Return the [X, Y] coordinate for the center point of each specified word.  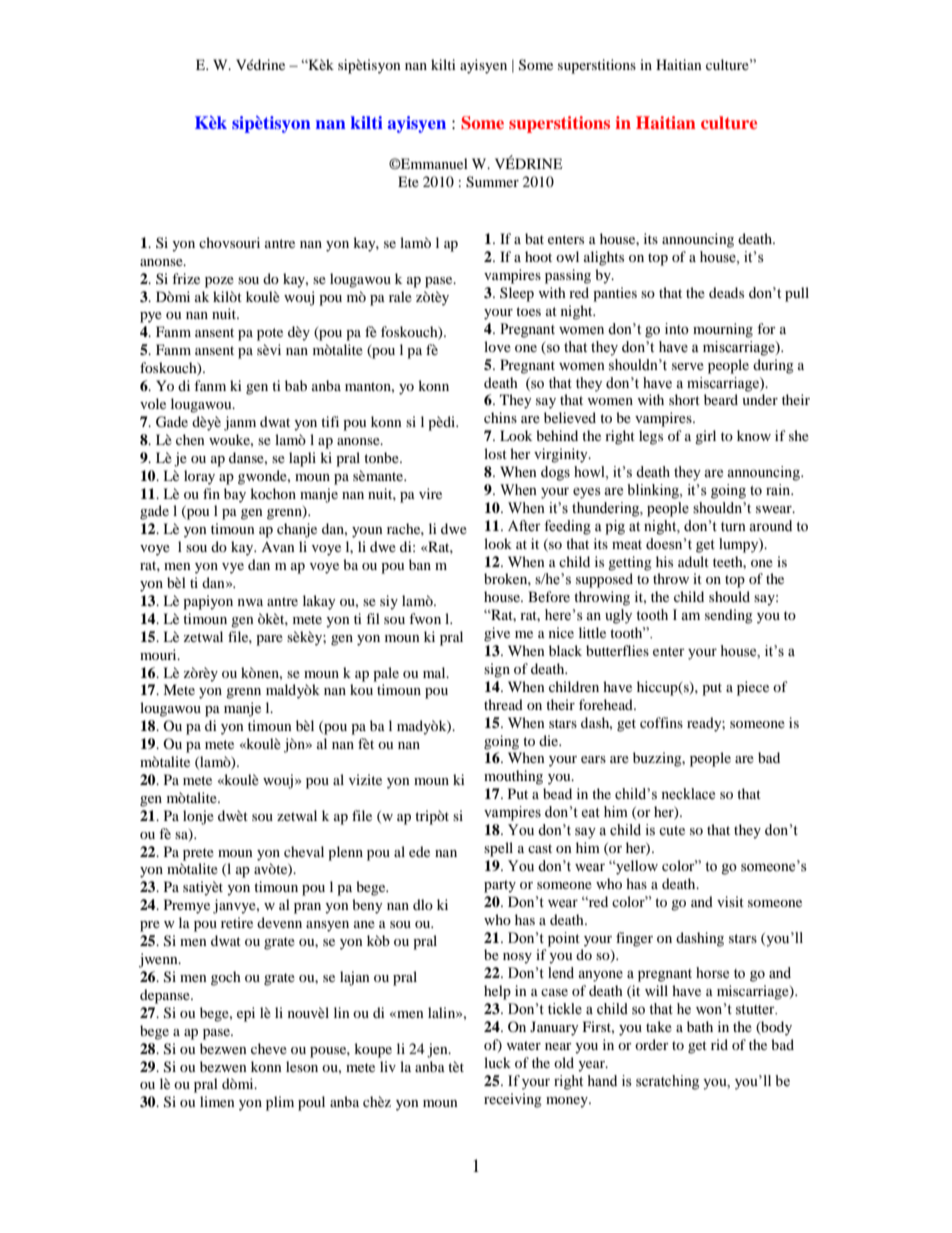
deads [726, 292]
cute [672, 831]
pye [151, 317]
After [524, 526]
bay [235, 495]
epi [246, 1014]
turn [733, 526]
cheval [304, 851]
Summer [492, 182]
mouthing [513, 777]
